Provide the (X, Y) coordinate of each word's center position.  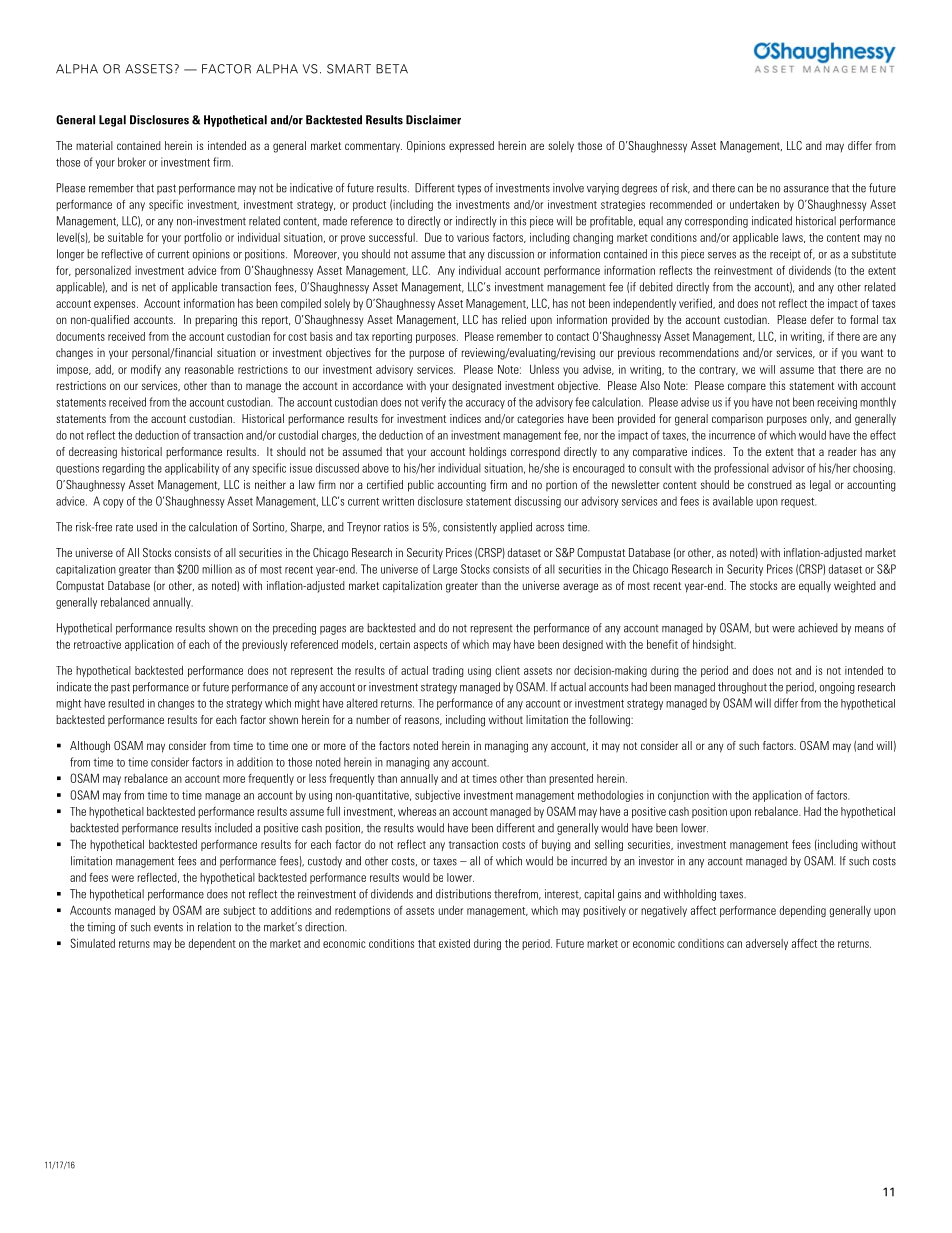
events (168, 927)
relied (514, 319)
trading (448, 671)
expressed (471, 147)
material (94, 145)
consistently (470, 528)
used (147, 527)
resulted (126, 703)
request (798, 503)
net (149, 287)
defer (822, 319)
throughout (742, 688)
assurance (806, 189)
